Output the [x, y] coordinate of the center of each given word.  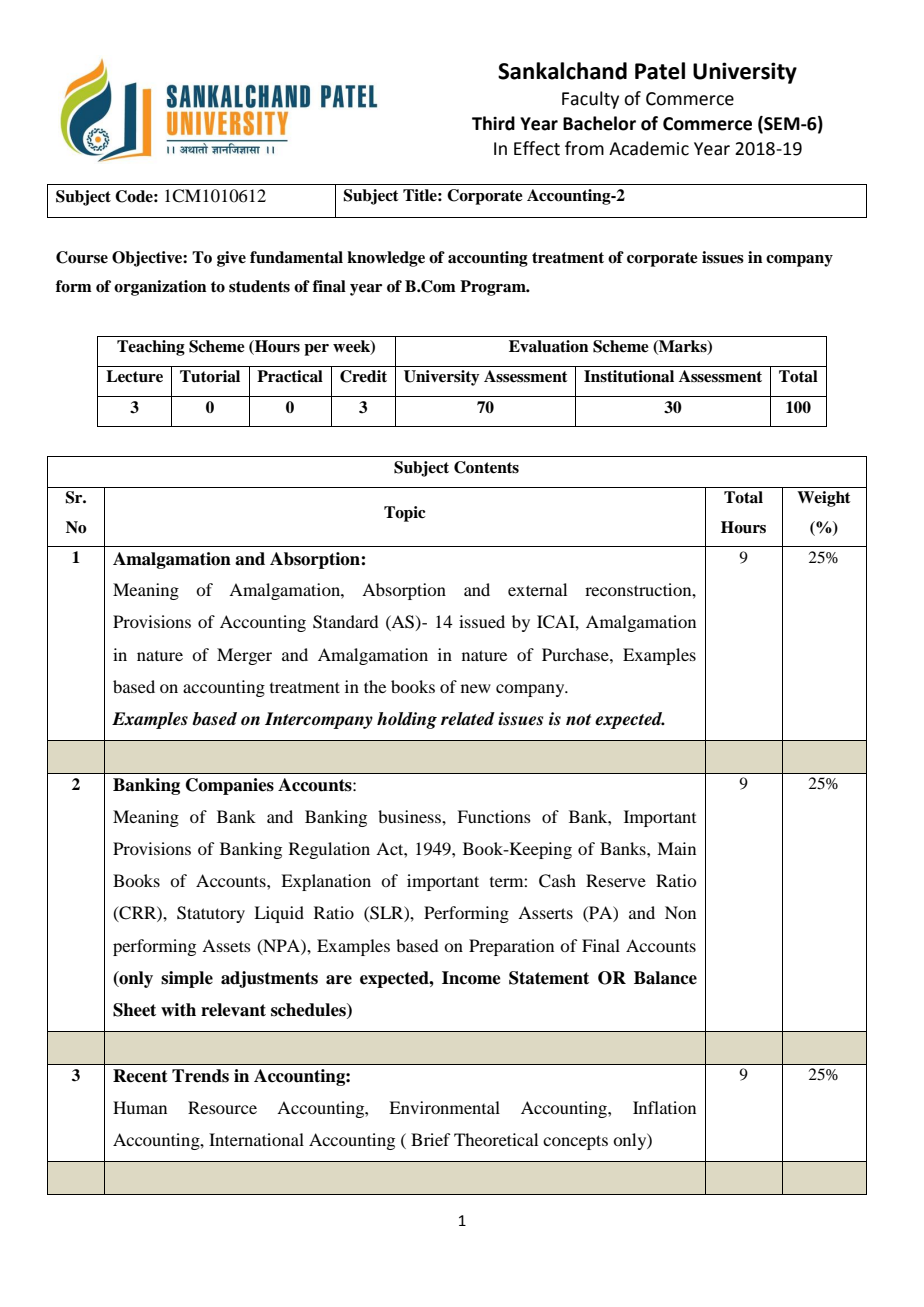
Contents [486, 467]
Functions [494, 816]
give [231, 259]
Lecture [134, 376]
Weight [824, 499]
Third [493, 123]
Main [676, 848]
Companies [230, 786]
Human [140, 1107]
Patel [660, 71]
